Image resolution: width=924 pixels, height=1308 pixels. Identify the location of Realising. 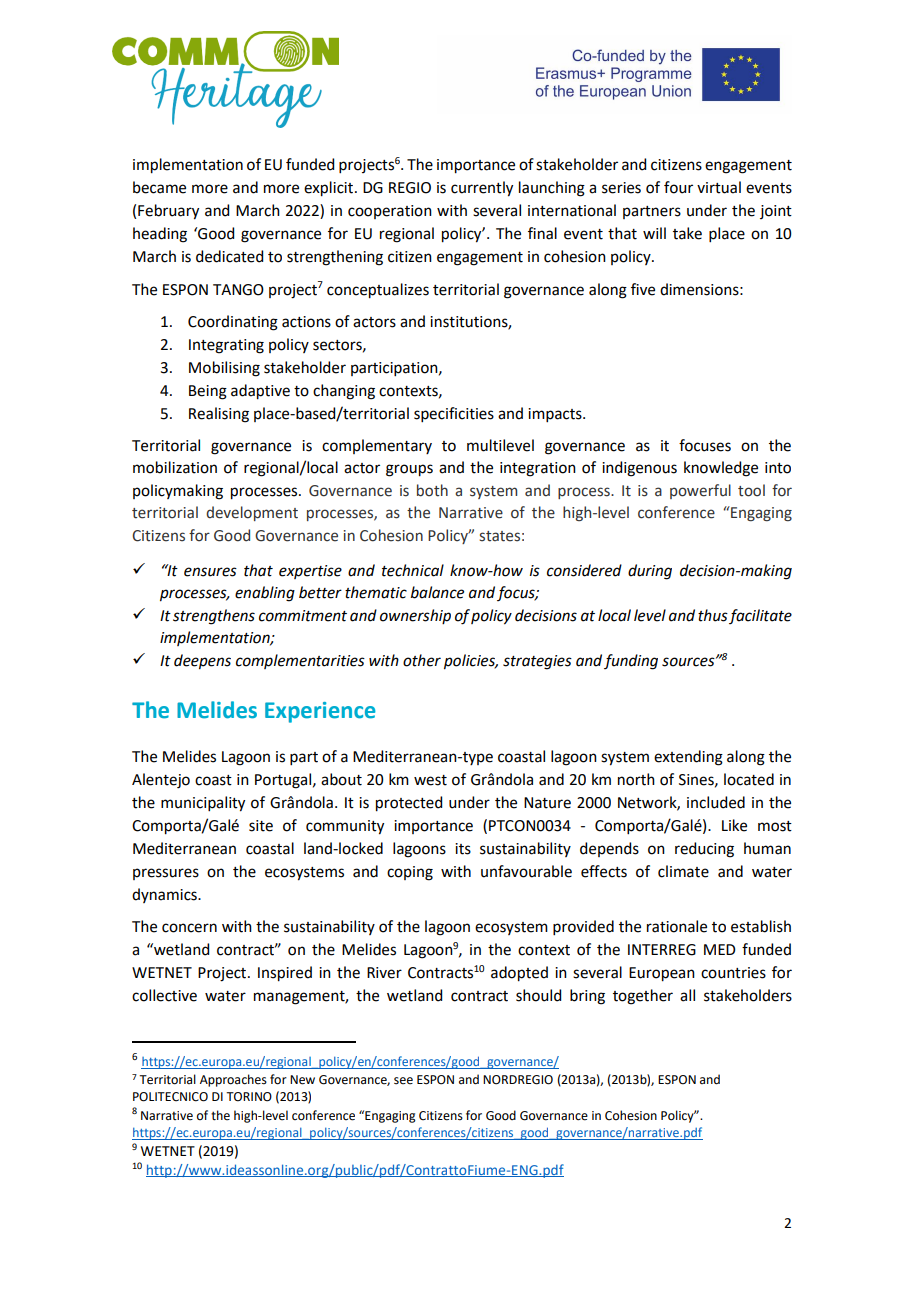
(219, 415).
